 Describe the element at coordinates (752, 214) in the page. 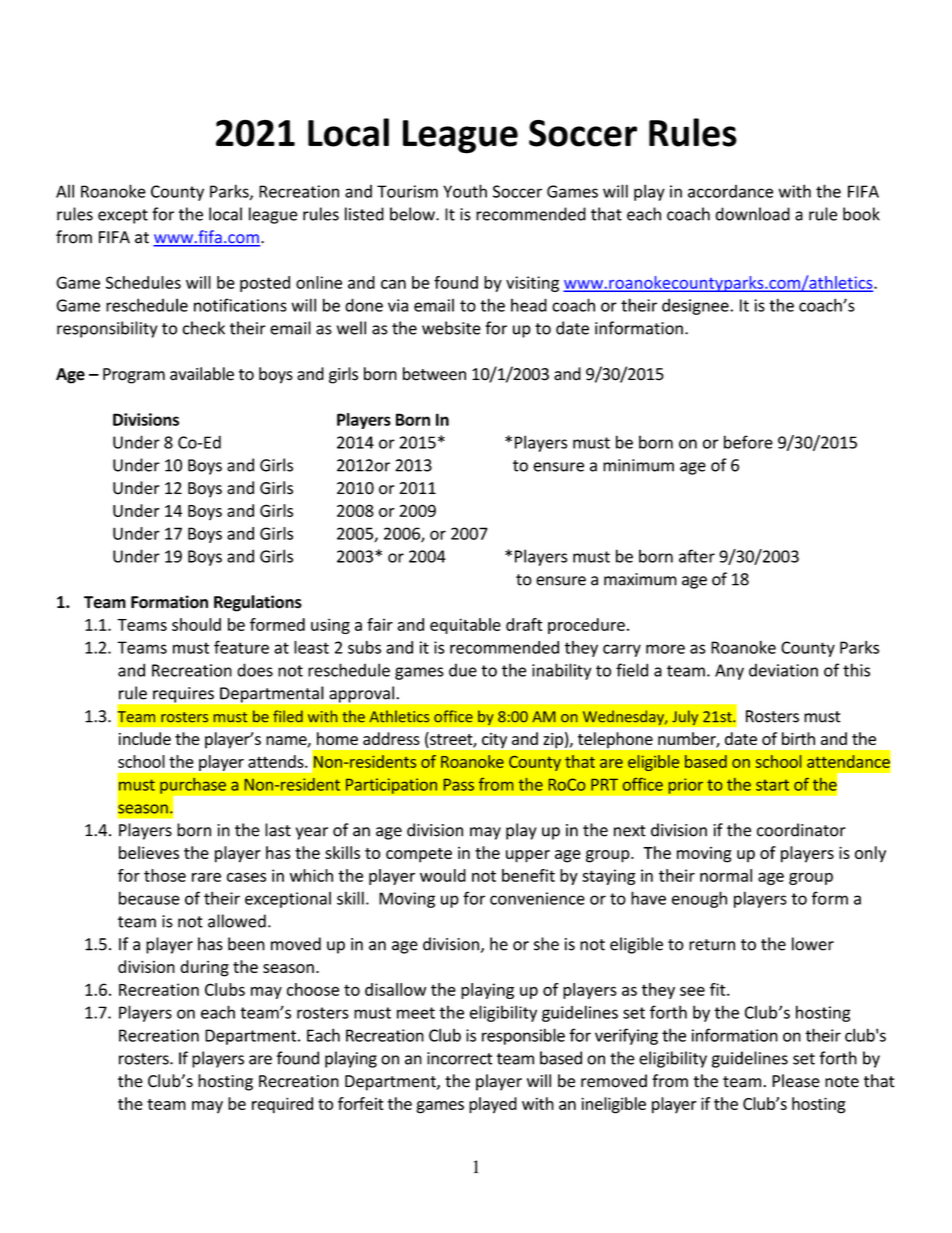

I see `download` at that location.
